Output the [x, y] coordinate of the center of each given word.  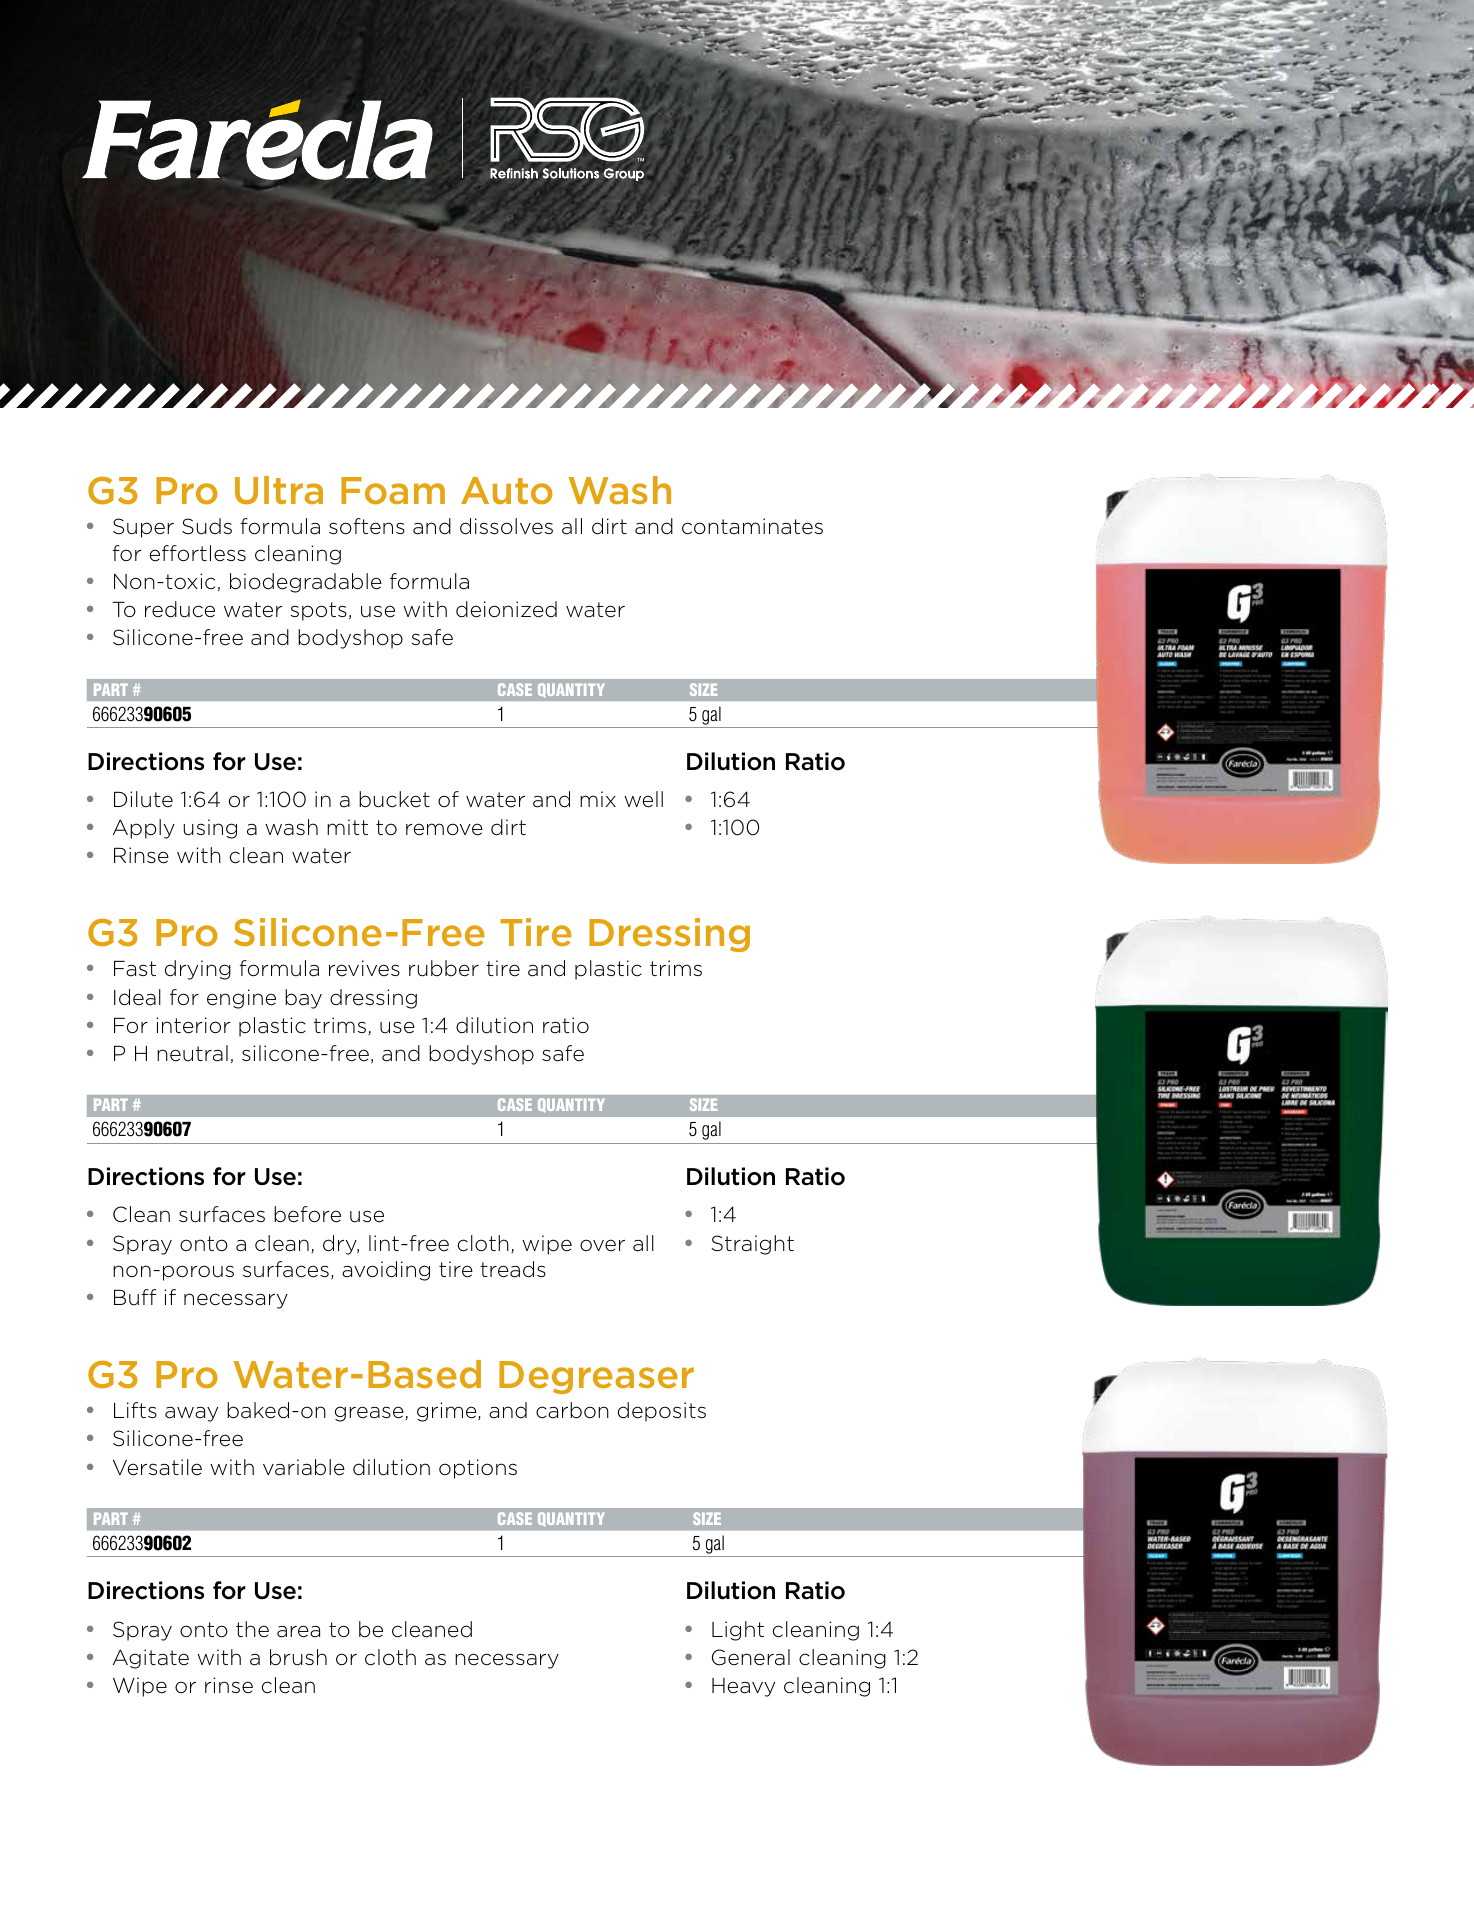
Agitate [151, 1659]
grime [448, 1412]
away [191, 1414]
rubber [444, 968]
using [210, 829]
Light [738, 1631]
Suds [207, 526]
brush [298, 1657]
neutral [192, 1053]
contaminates [752, 526]
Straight [752, 1245]
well [643, 799]
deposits [662, 1412]
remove [444, 829]
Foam [393, 491]
